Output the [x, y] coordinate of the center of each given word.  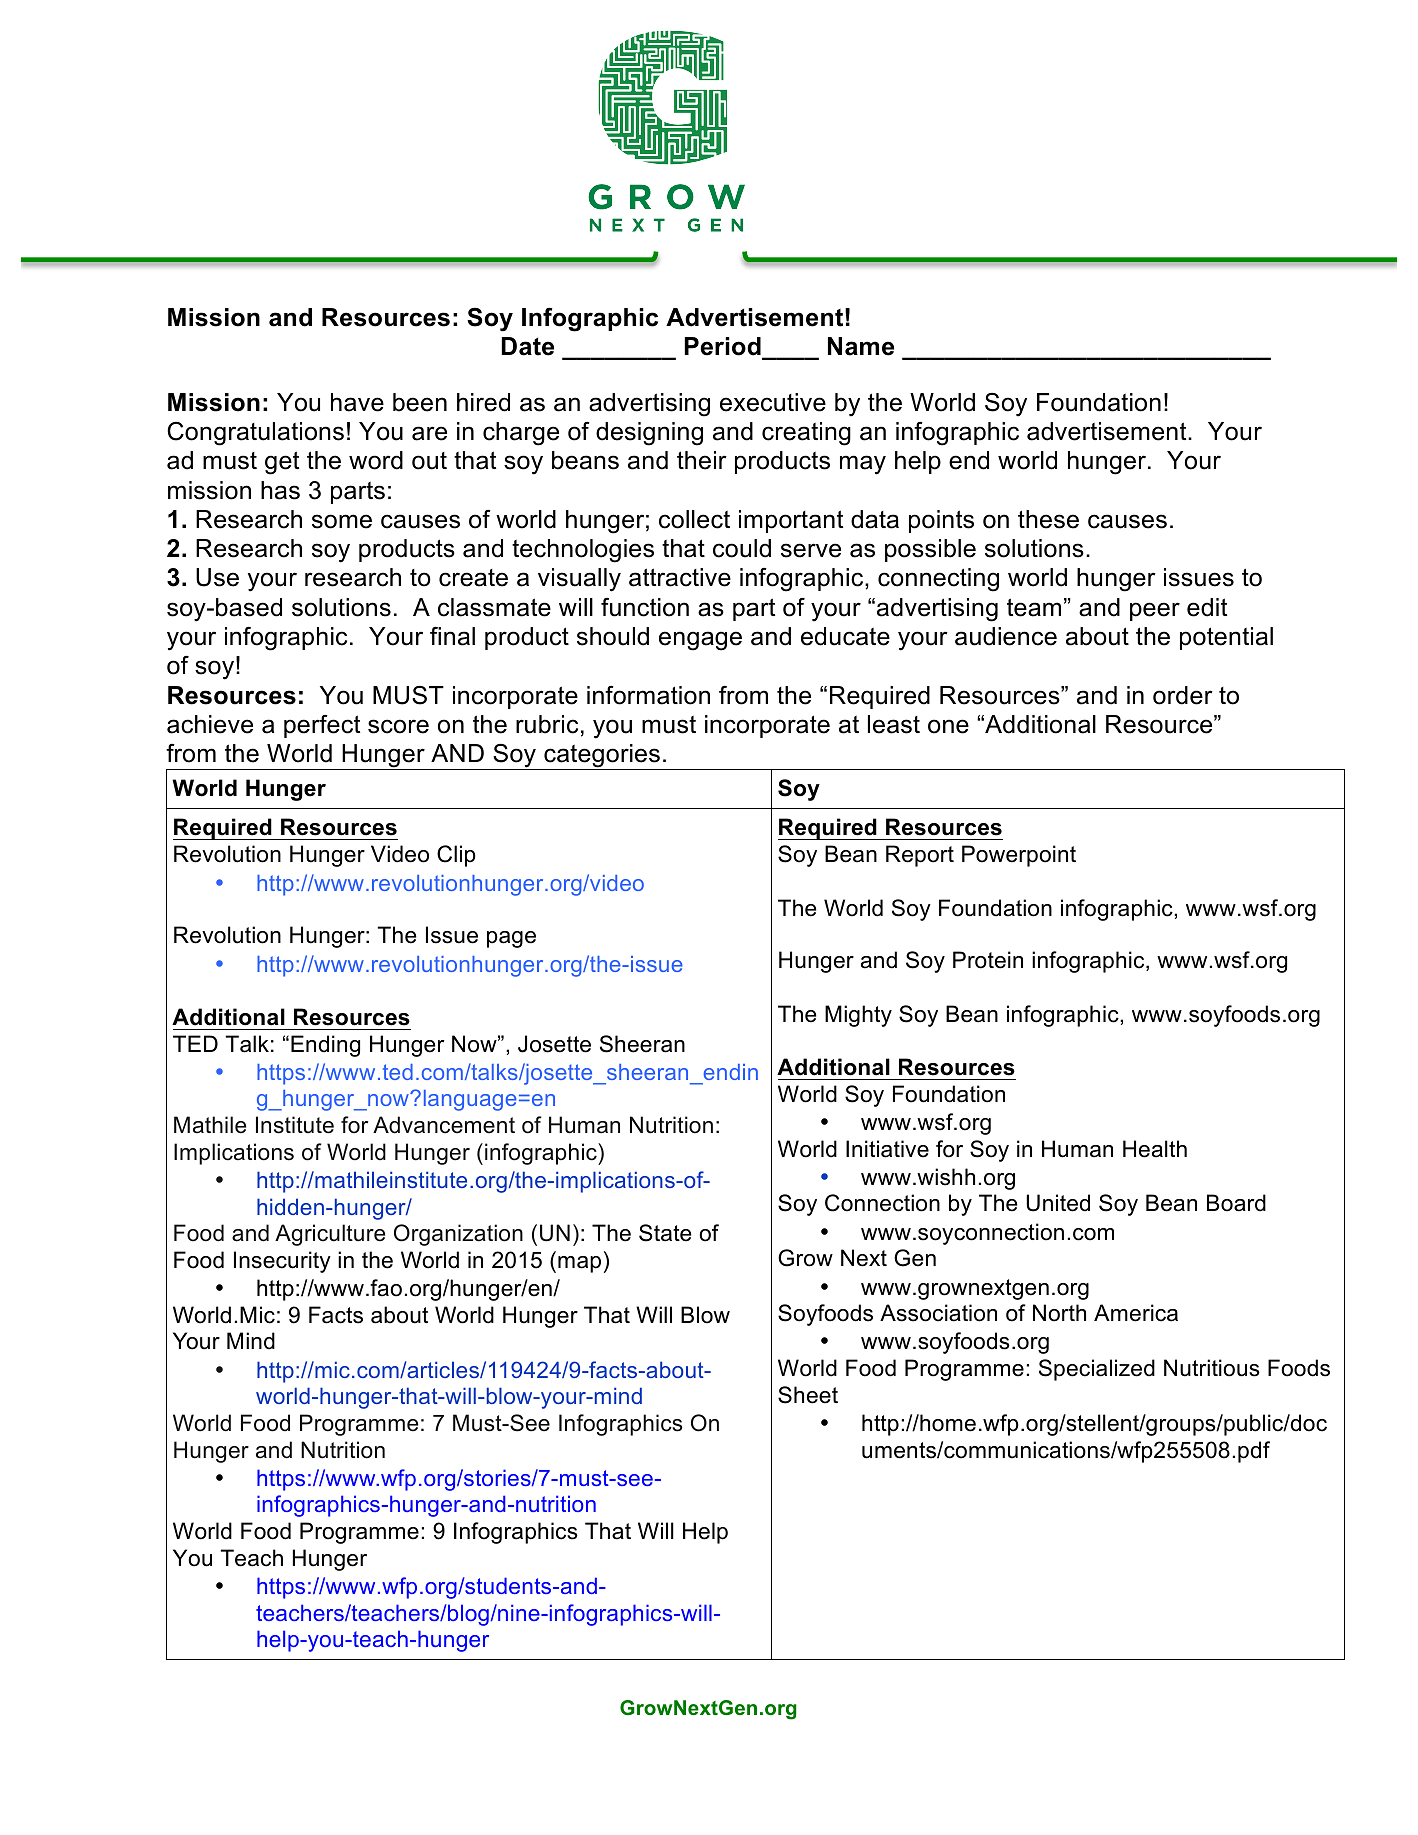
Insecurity [282, 1262]
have [357, 402]
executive [773, 402]
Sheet [808, 1395]
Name [861, 346]
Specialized [1097, 1370]
